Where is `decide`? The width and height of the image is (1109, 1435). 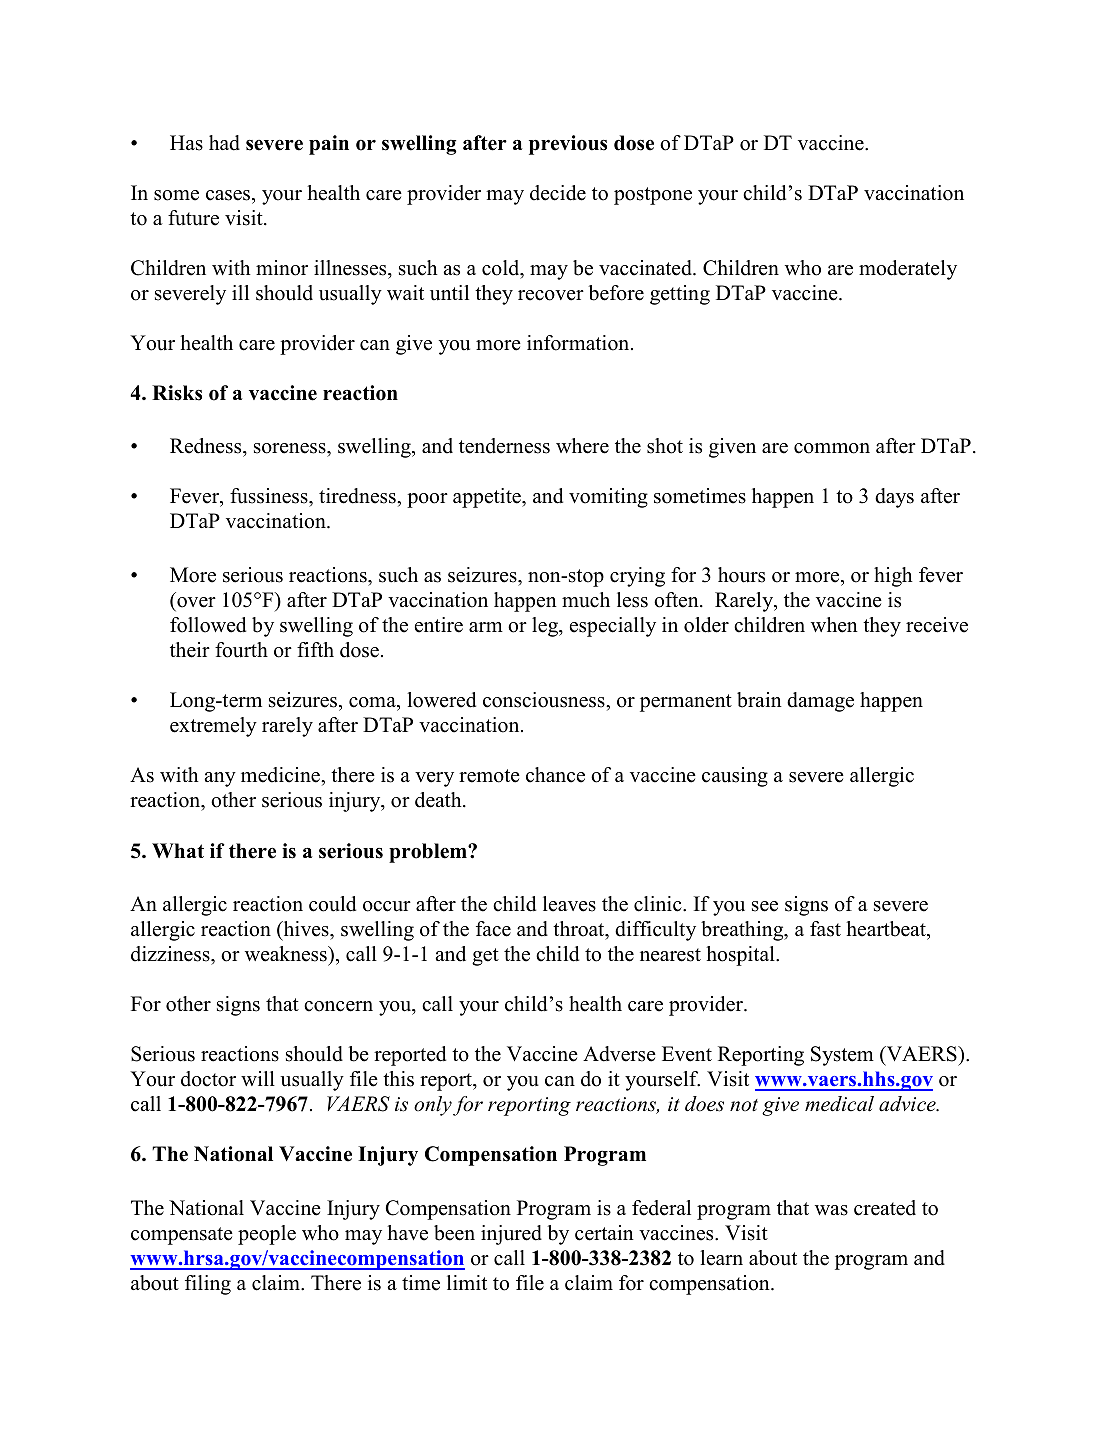
decide is located at coordinates (558, 193).
